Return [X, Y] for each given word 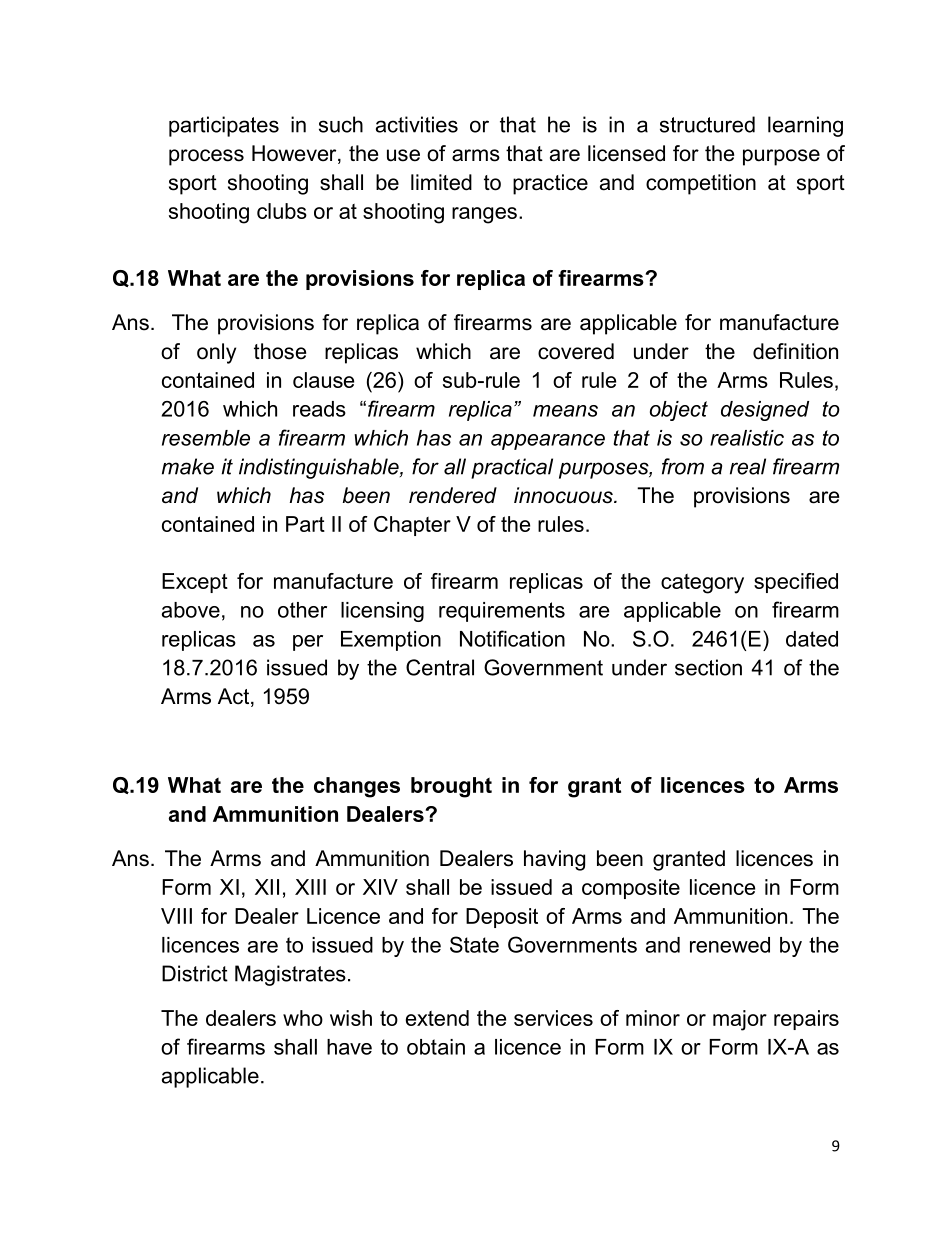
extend [437, 1018]
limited [441, 182]
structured [707, 124]
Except [195, 583]
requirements [502, 612]
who [303, 1018]
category [702, 584]
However [295, 154]
